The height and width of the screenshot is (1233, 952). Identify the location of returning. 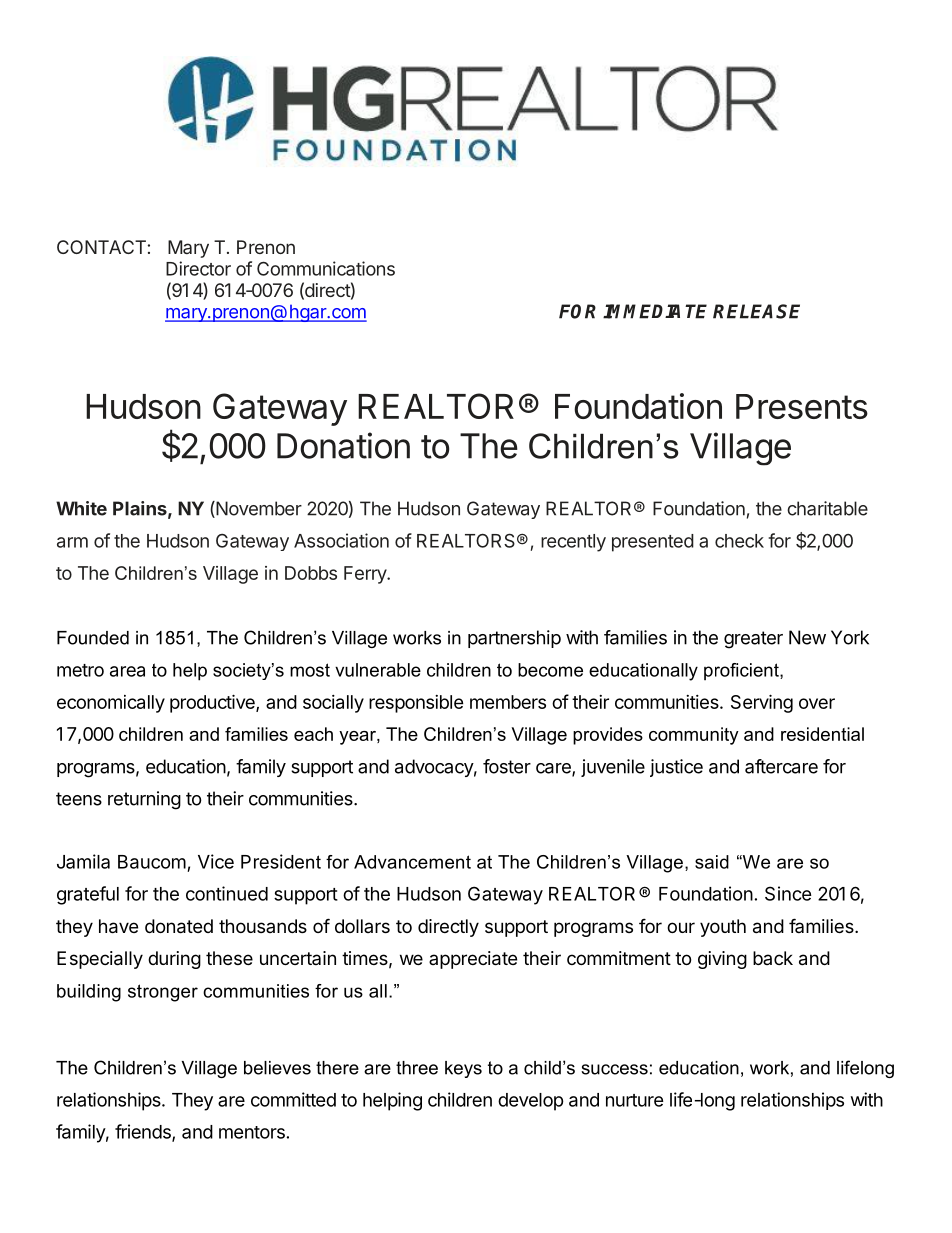
(144, 800).
